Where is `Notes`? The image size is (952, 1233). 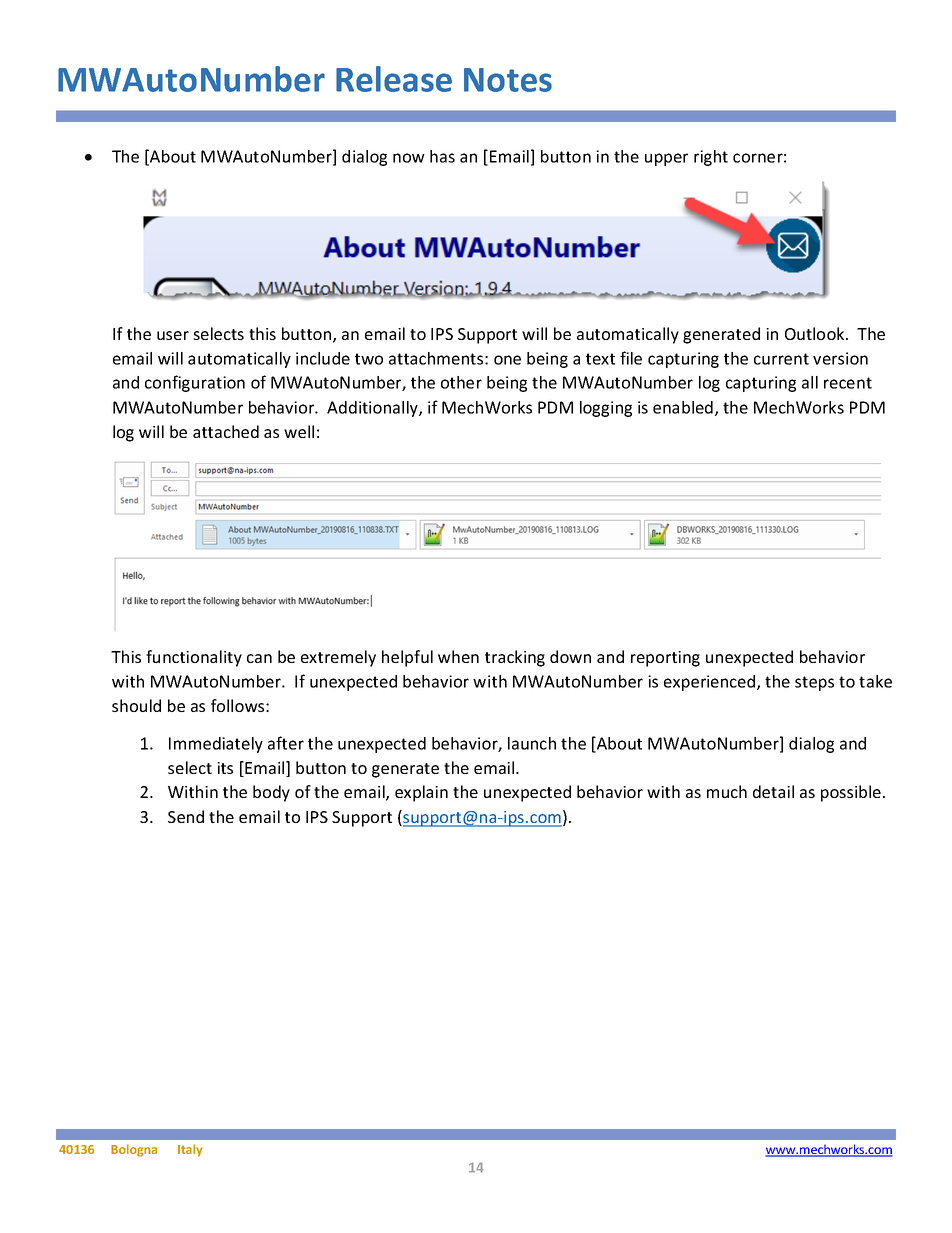
Notes is located at coordinates (508, 80).
